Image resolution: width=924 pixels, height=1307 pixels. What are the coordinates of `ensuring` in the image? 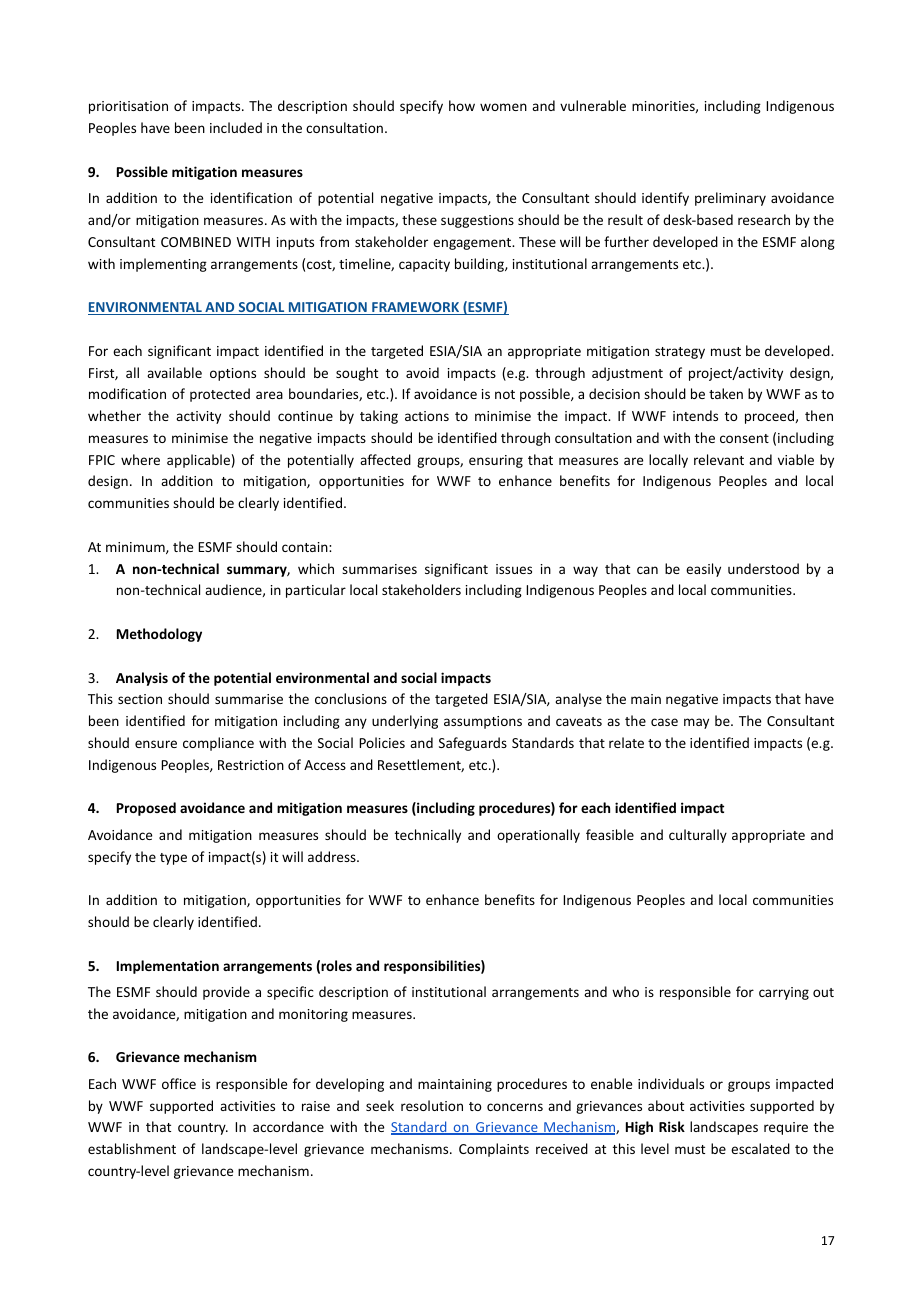 It's located at (496, 461).
